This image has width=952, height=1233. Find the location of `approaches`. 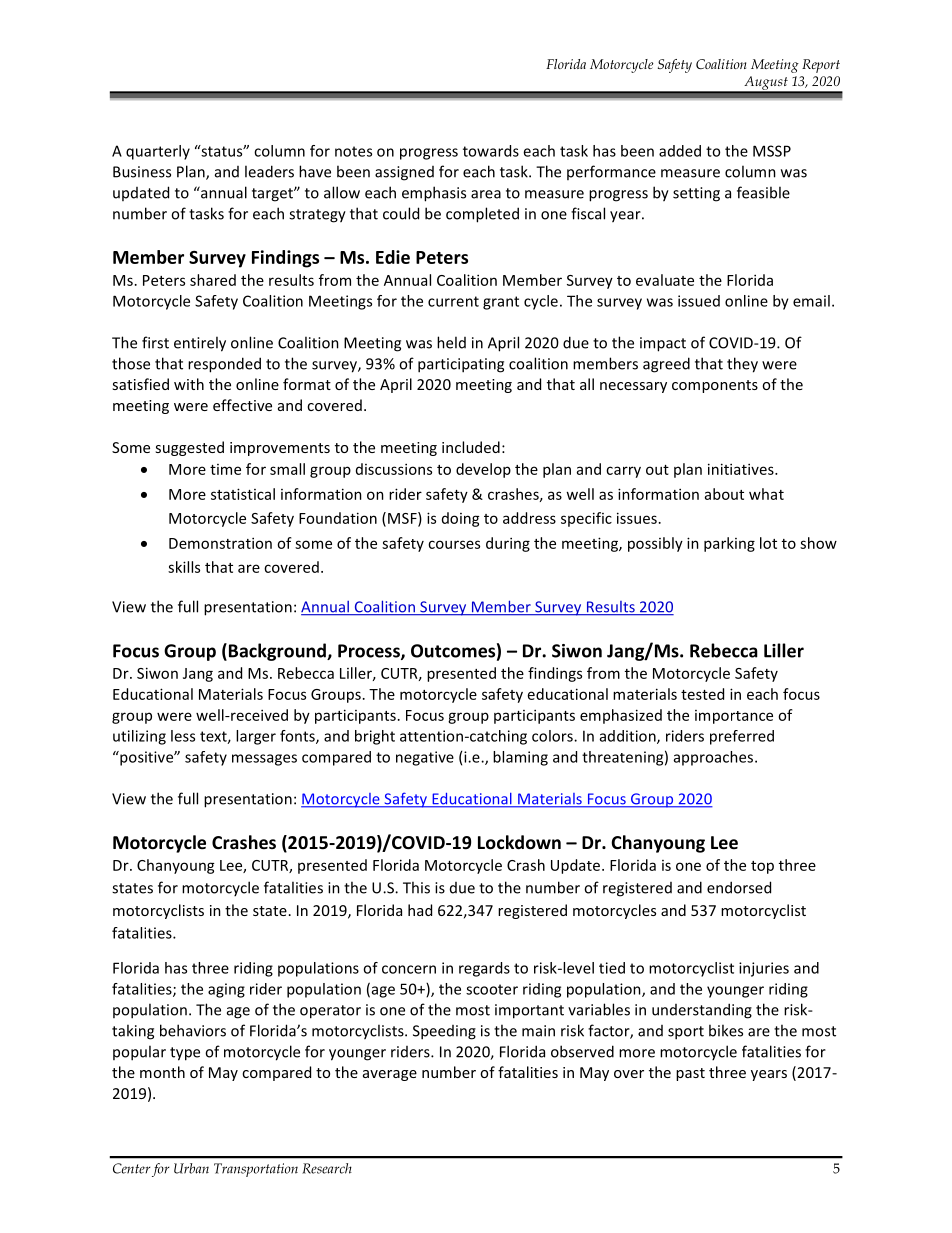

approaches is located at coordinates (715, 758).
